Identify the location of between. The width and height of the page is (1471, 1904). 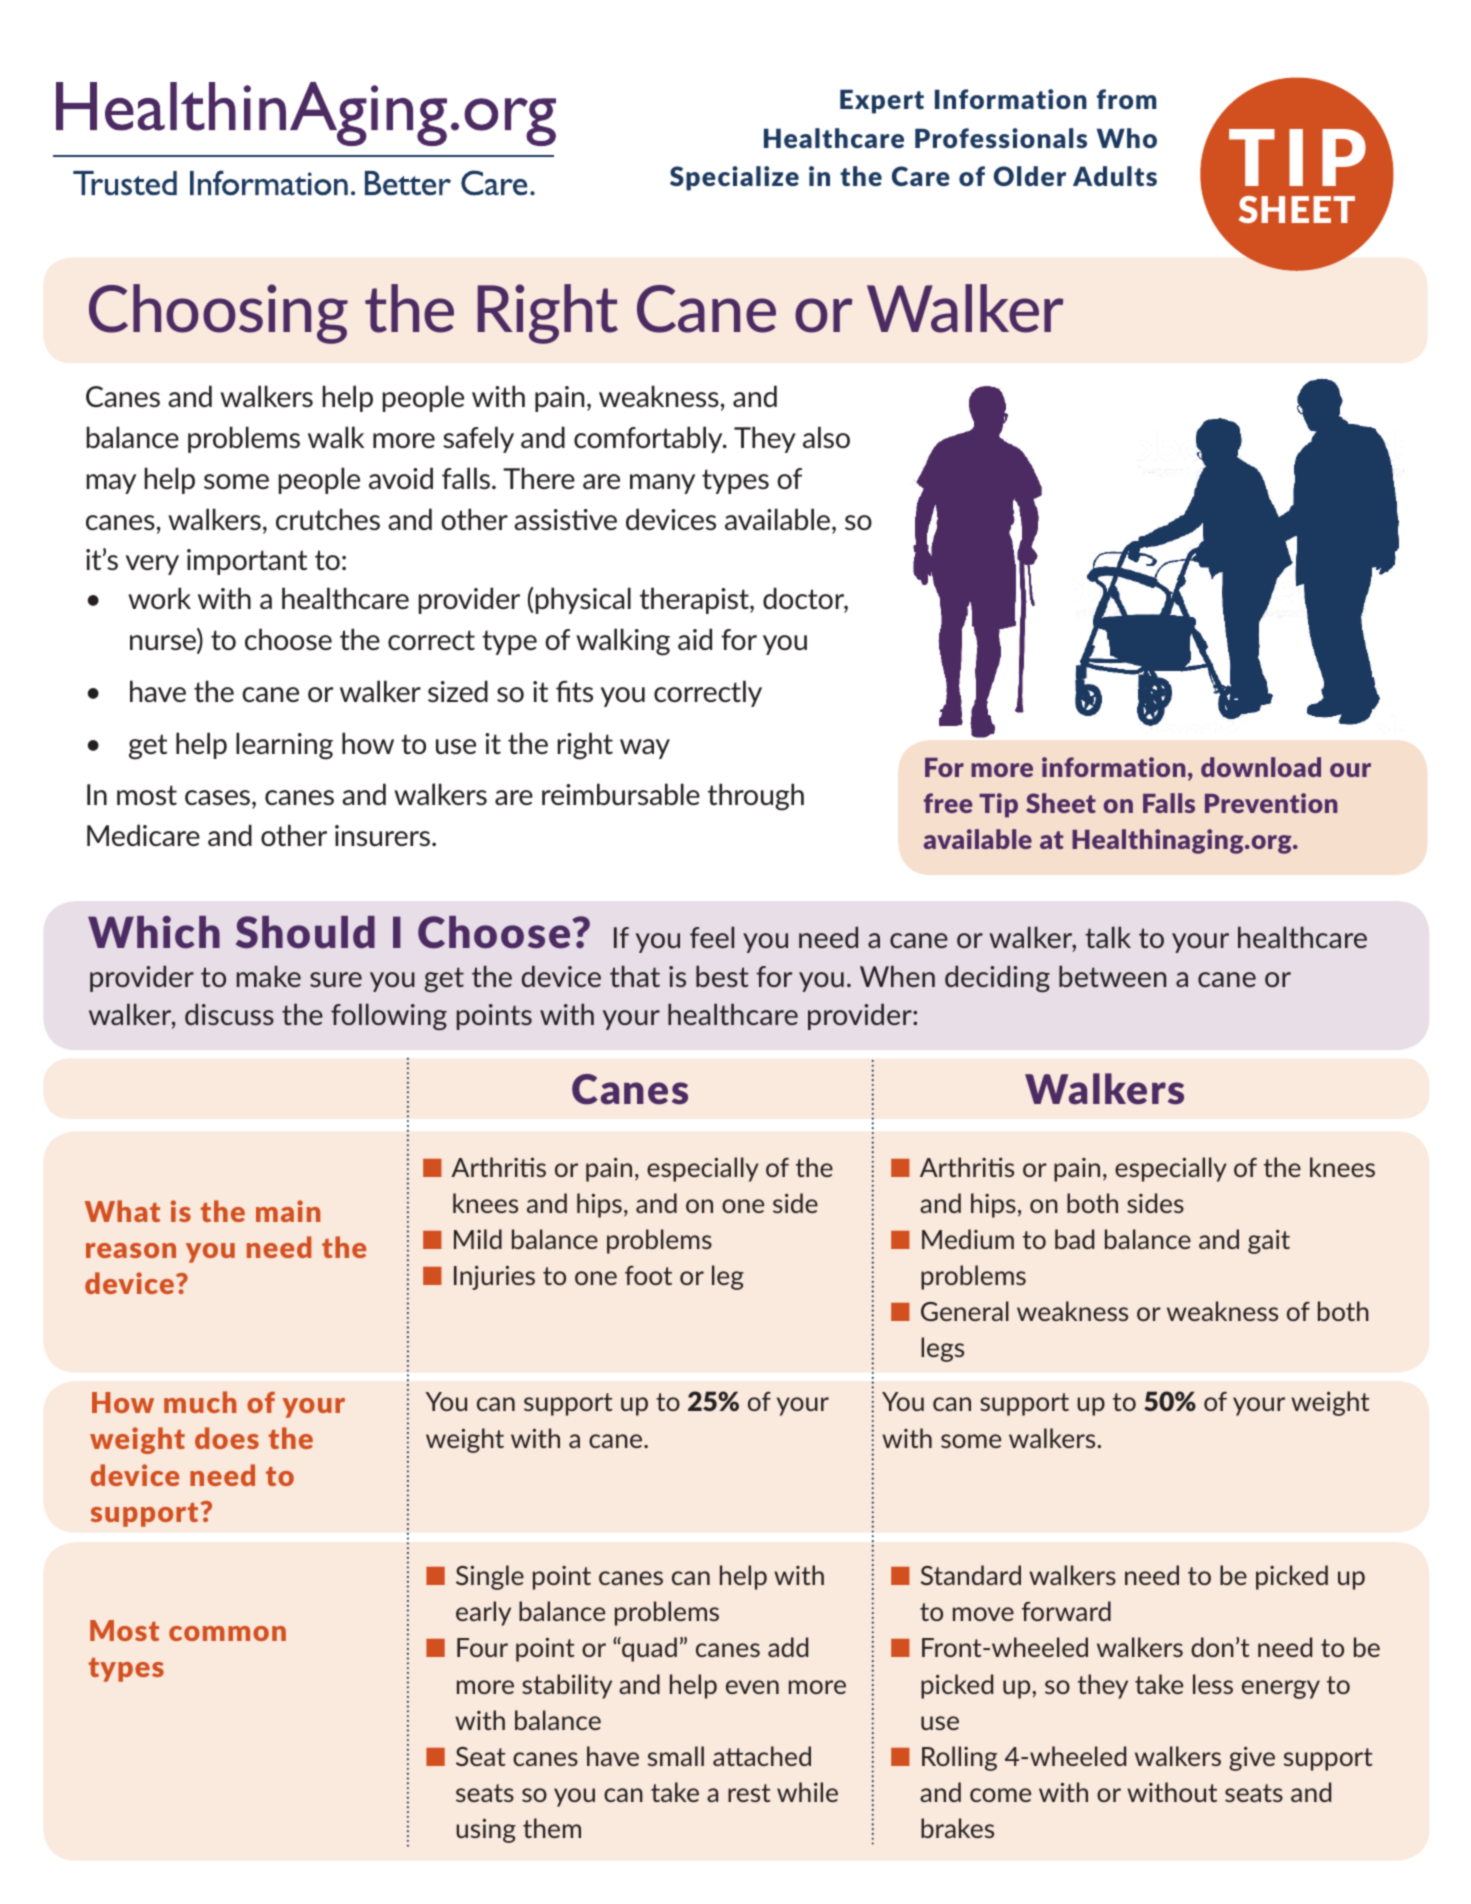
(1112, 976).
